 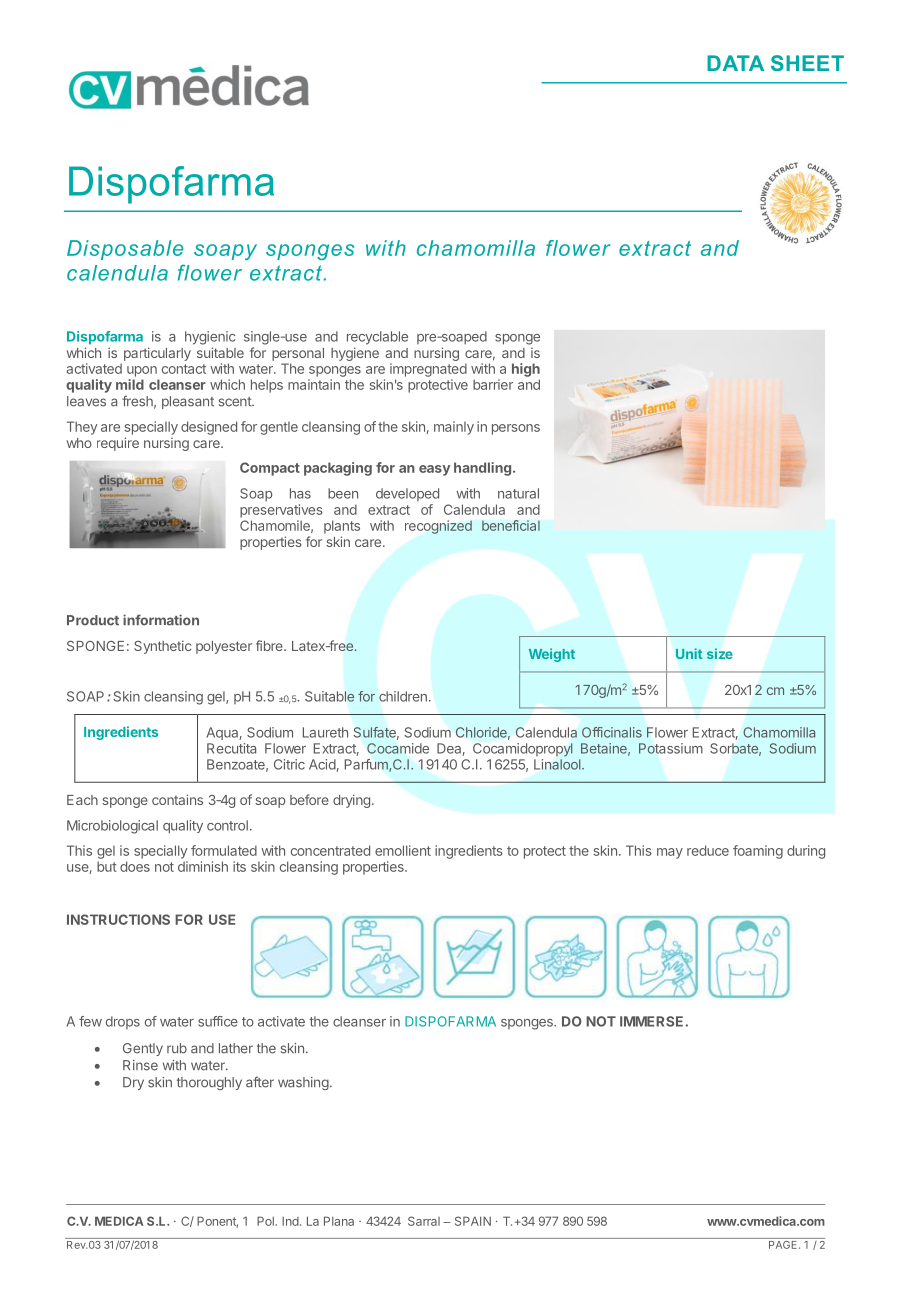 What do you see at coordinates (163, 647) in the image?
I see `Synthetic` at bounding box center [163, 647].
